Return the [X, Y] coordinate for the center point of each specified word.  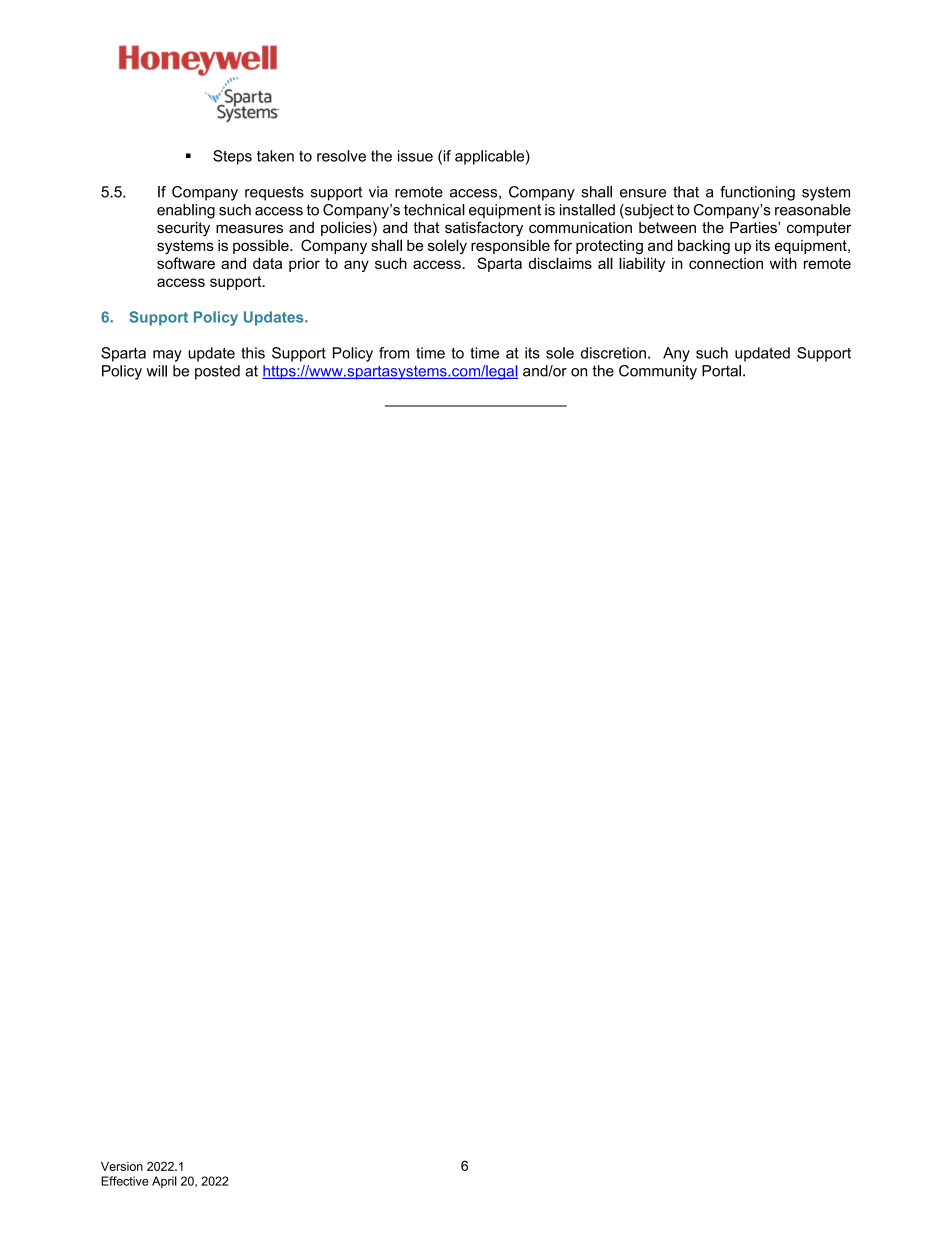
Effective [125, 1181]
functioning [757, 193]
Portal [721, 371]
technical [434, 210]
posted [217, 372]
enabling [186, 211]
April [164, 1182]
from [394, 353]
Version [122, 1166]
